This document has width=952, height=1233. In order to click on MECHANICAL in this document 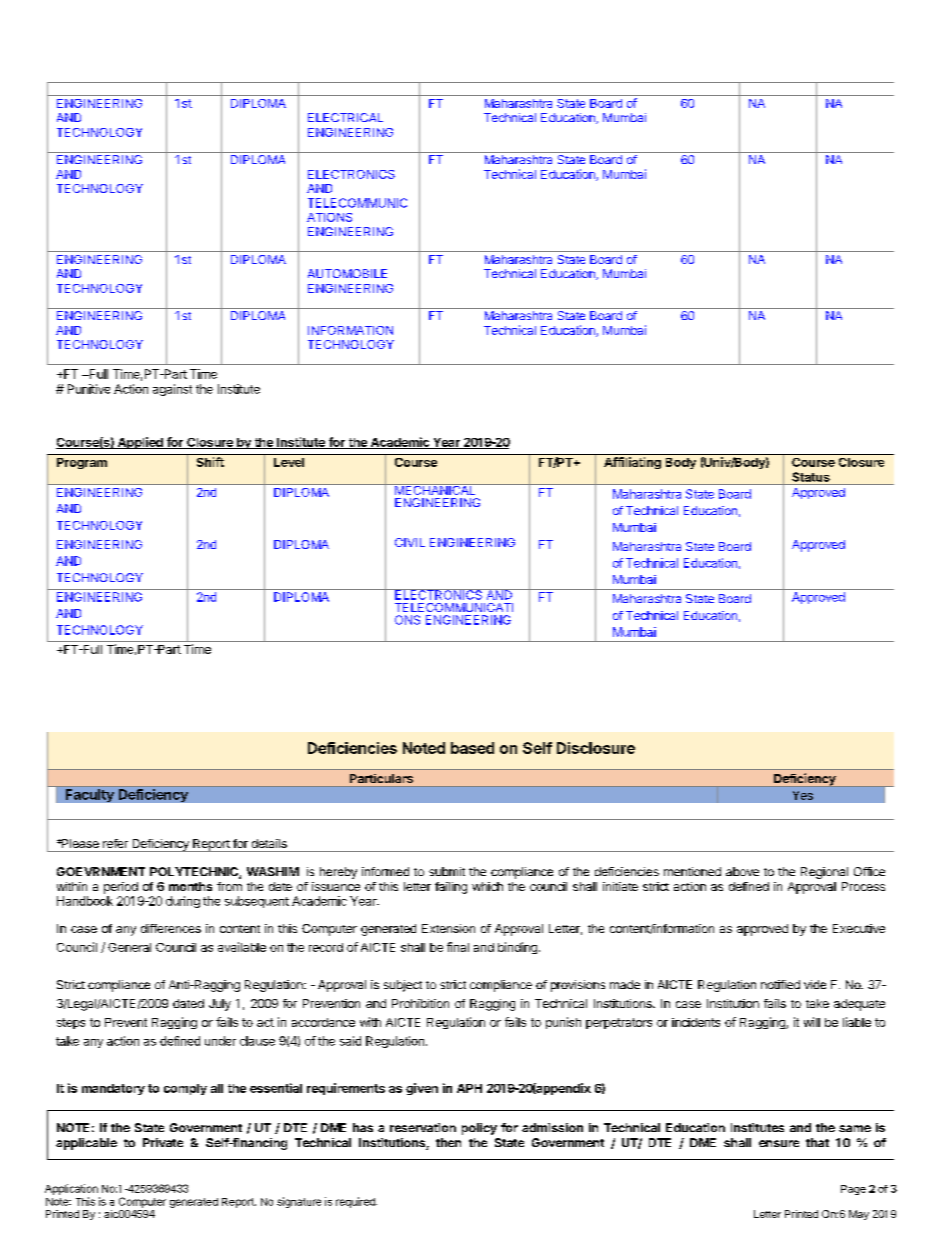, I will do `click(435, 489)`.
